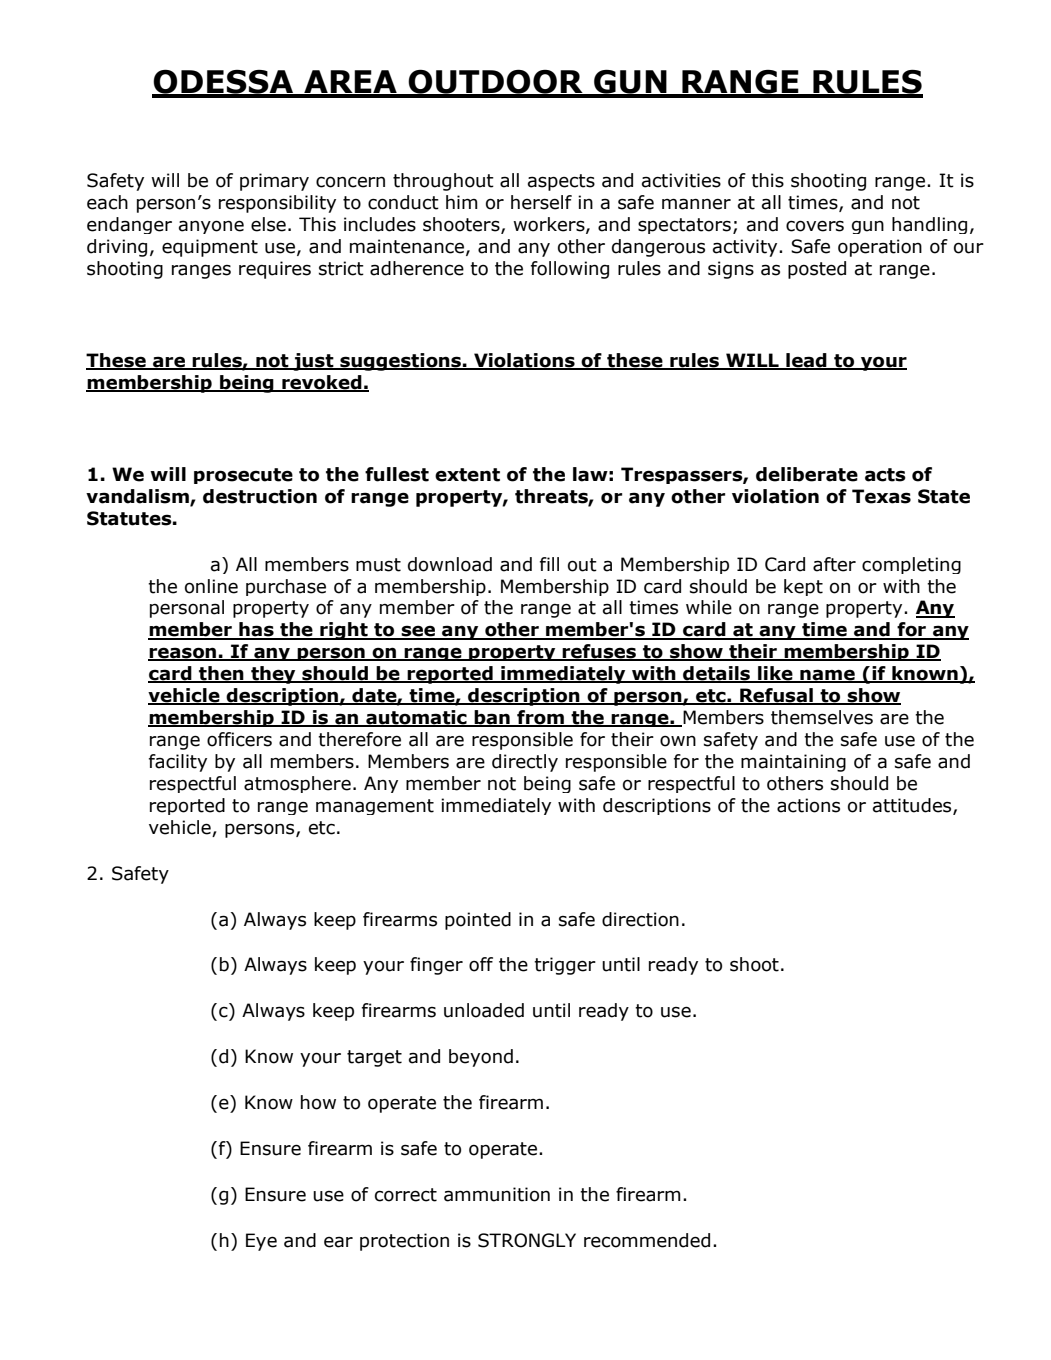 Image resolution: width=1051 pixels, height=1360 pixels. Describe the element at coordinates (497, 1194) in the screenshot. I see `ammunition` at that location.
